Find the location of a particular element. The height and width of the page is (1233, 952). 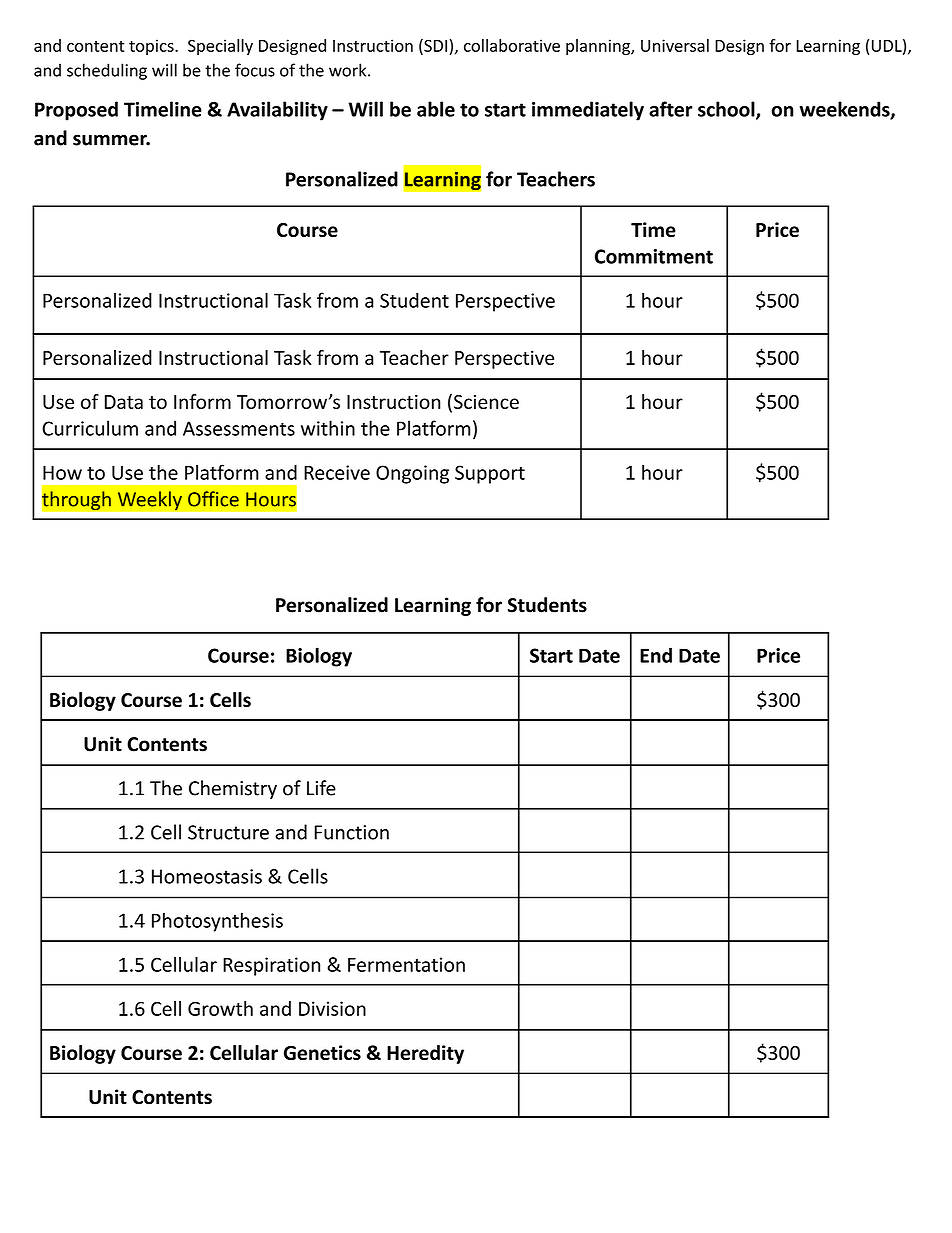

scheduling is located at coordinates (107, 71).
